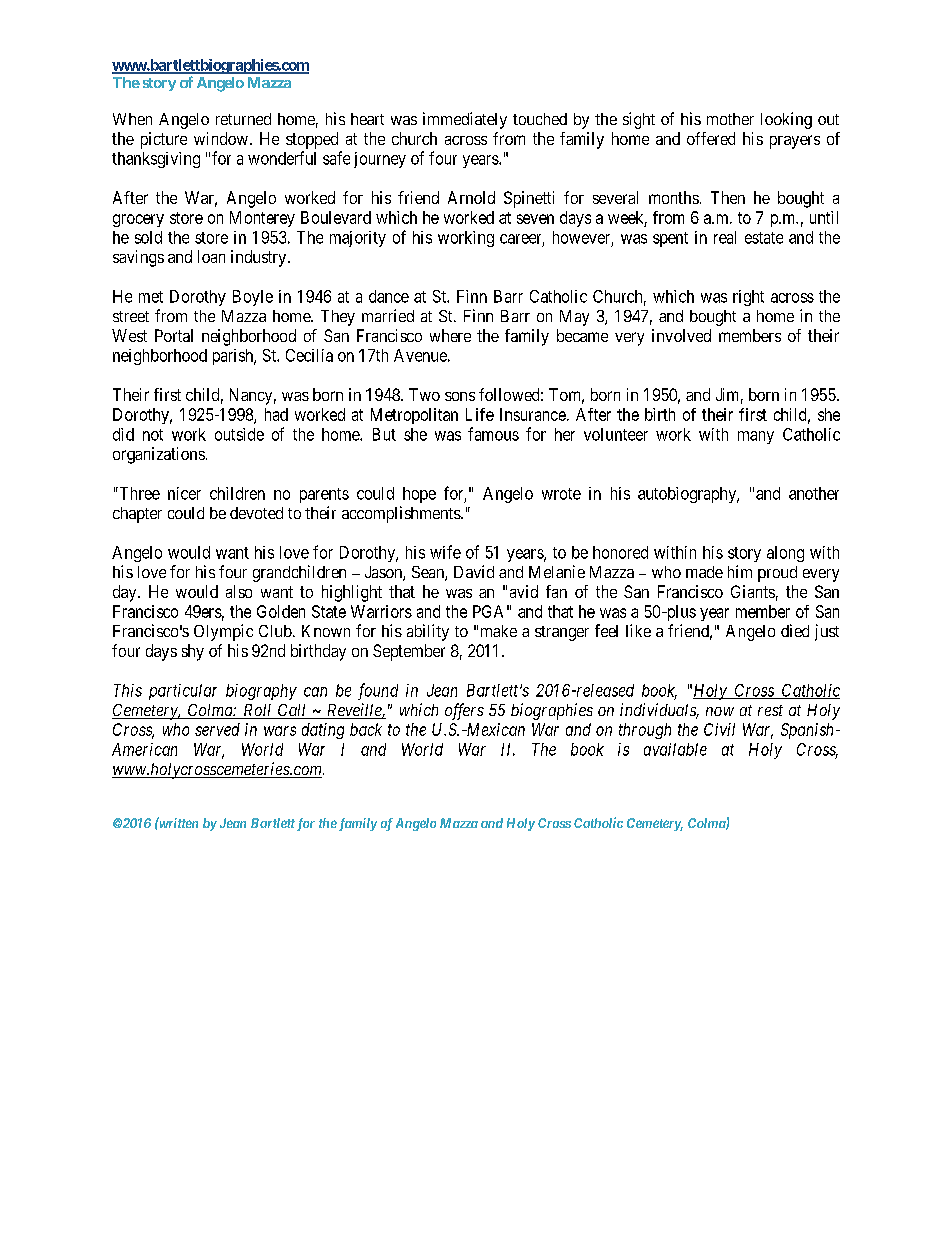 Image resolution: width=952 pixels, height=1233 pixels. What do you see at coordinates (756, 437) in the screenshot?
I see `many` at bounding box center [756, 437].
